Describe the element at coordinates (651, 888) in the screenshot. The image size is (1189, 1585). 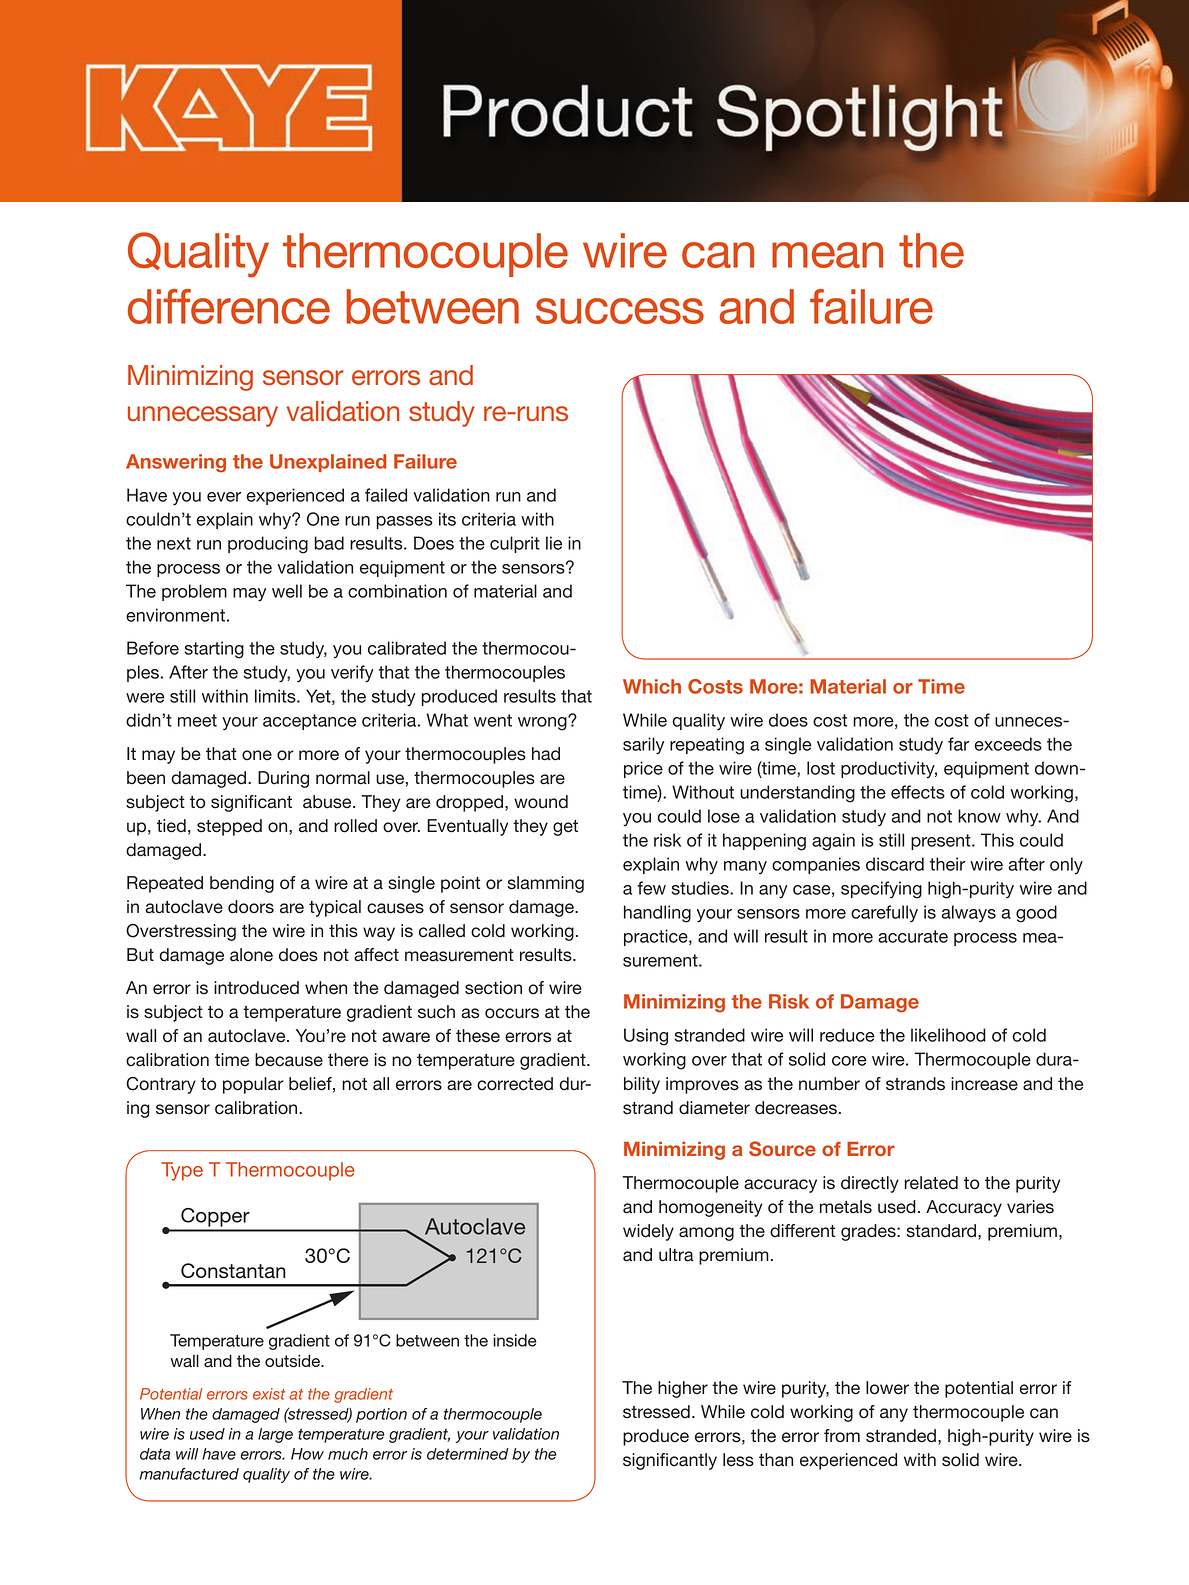
I see `few` at that location.
